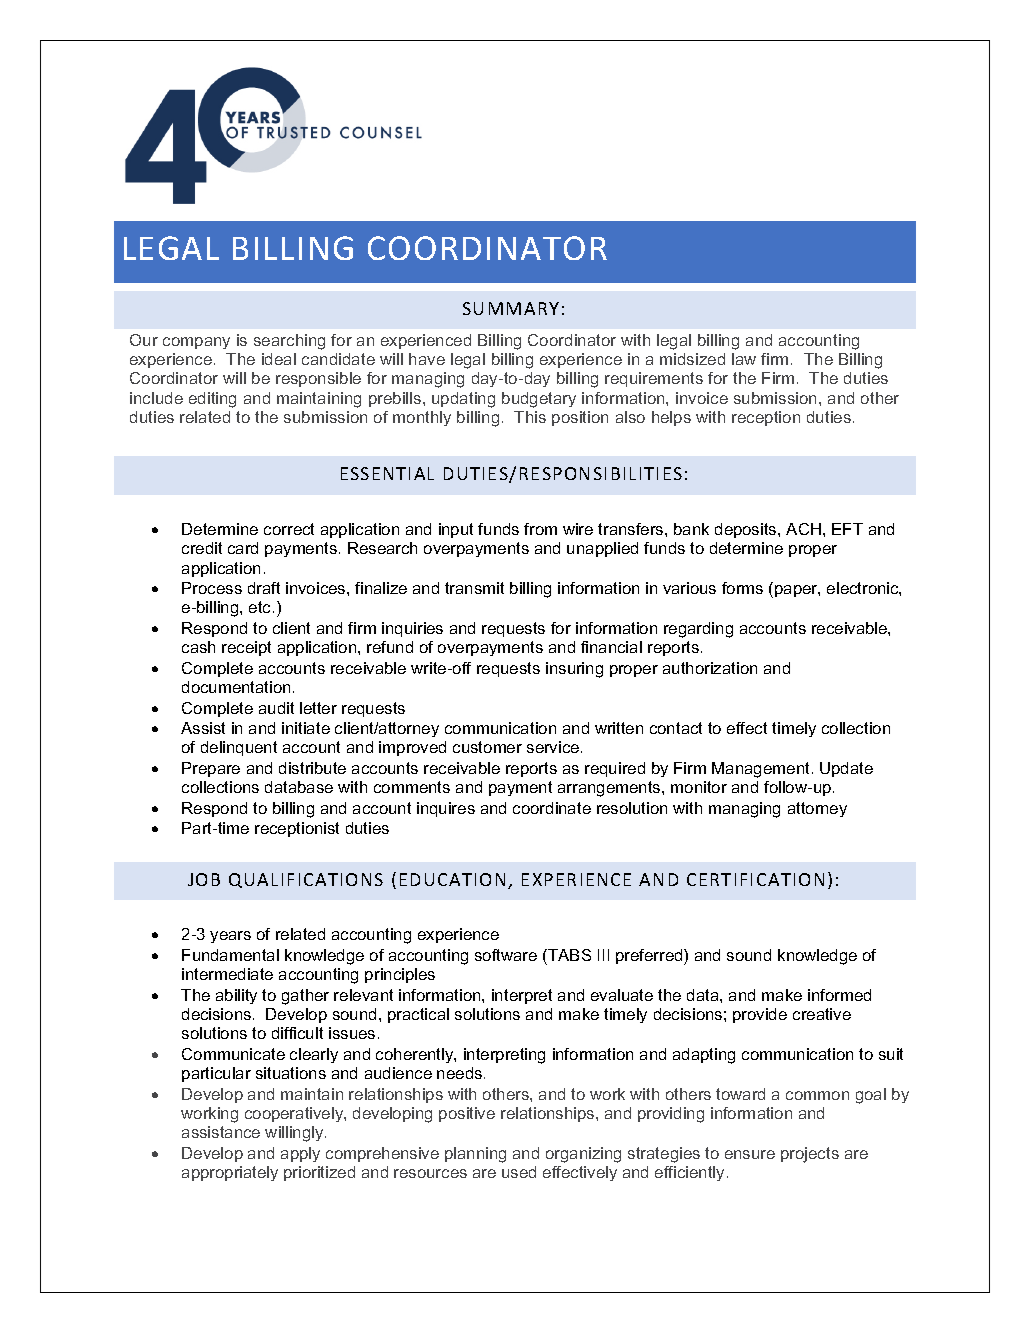 This page has width=1030, height=1333. I want to click on appropriately, so click(230, 1173).
